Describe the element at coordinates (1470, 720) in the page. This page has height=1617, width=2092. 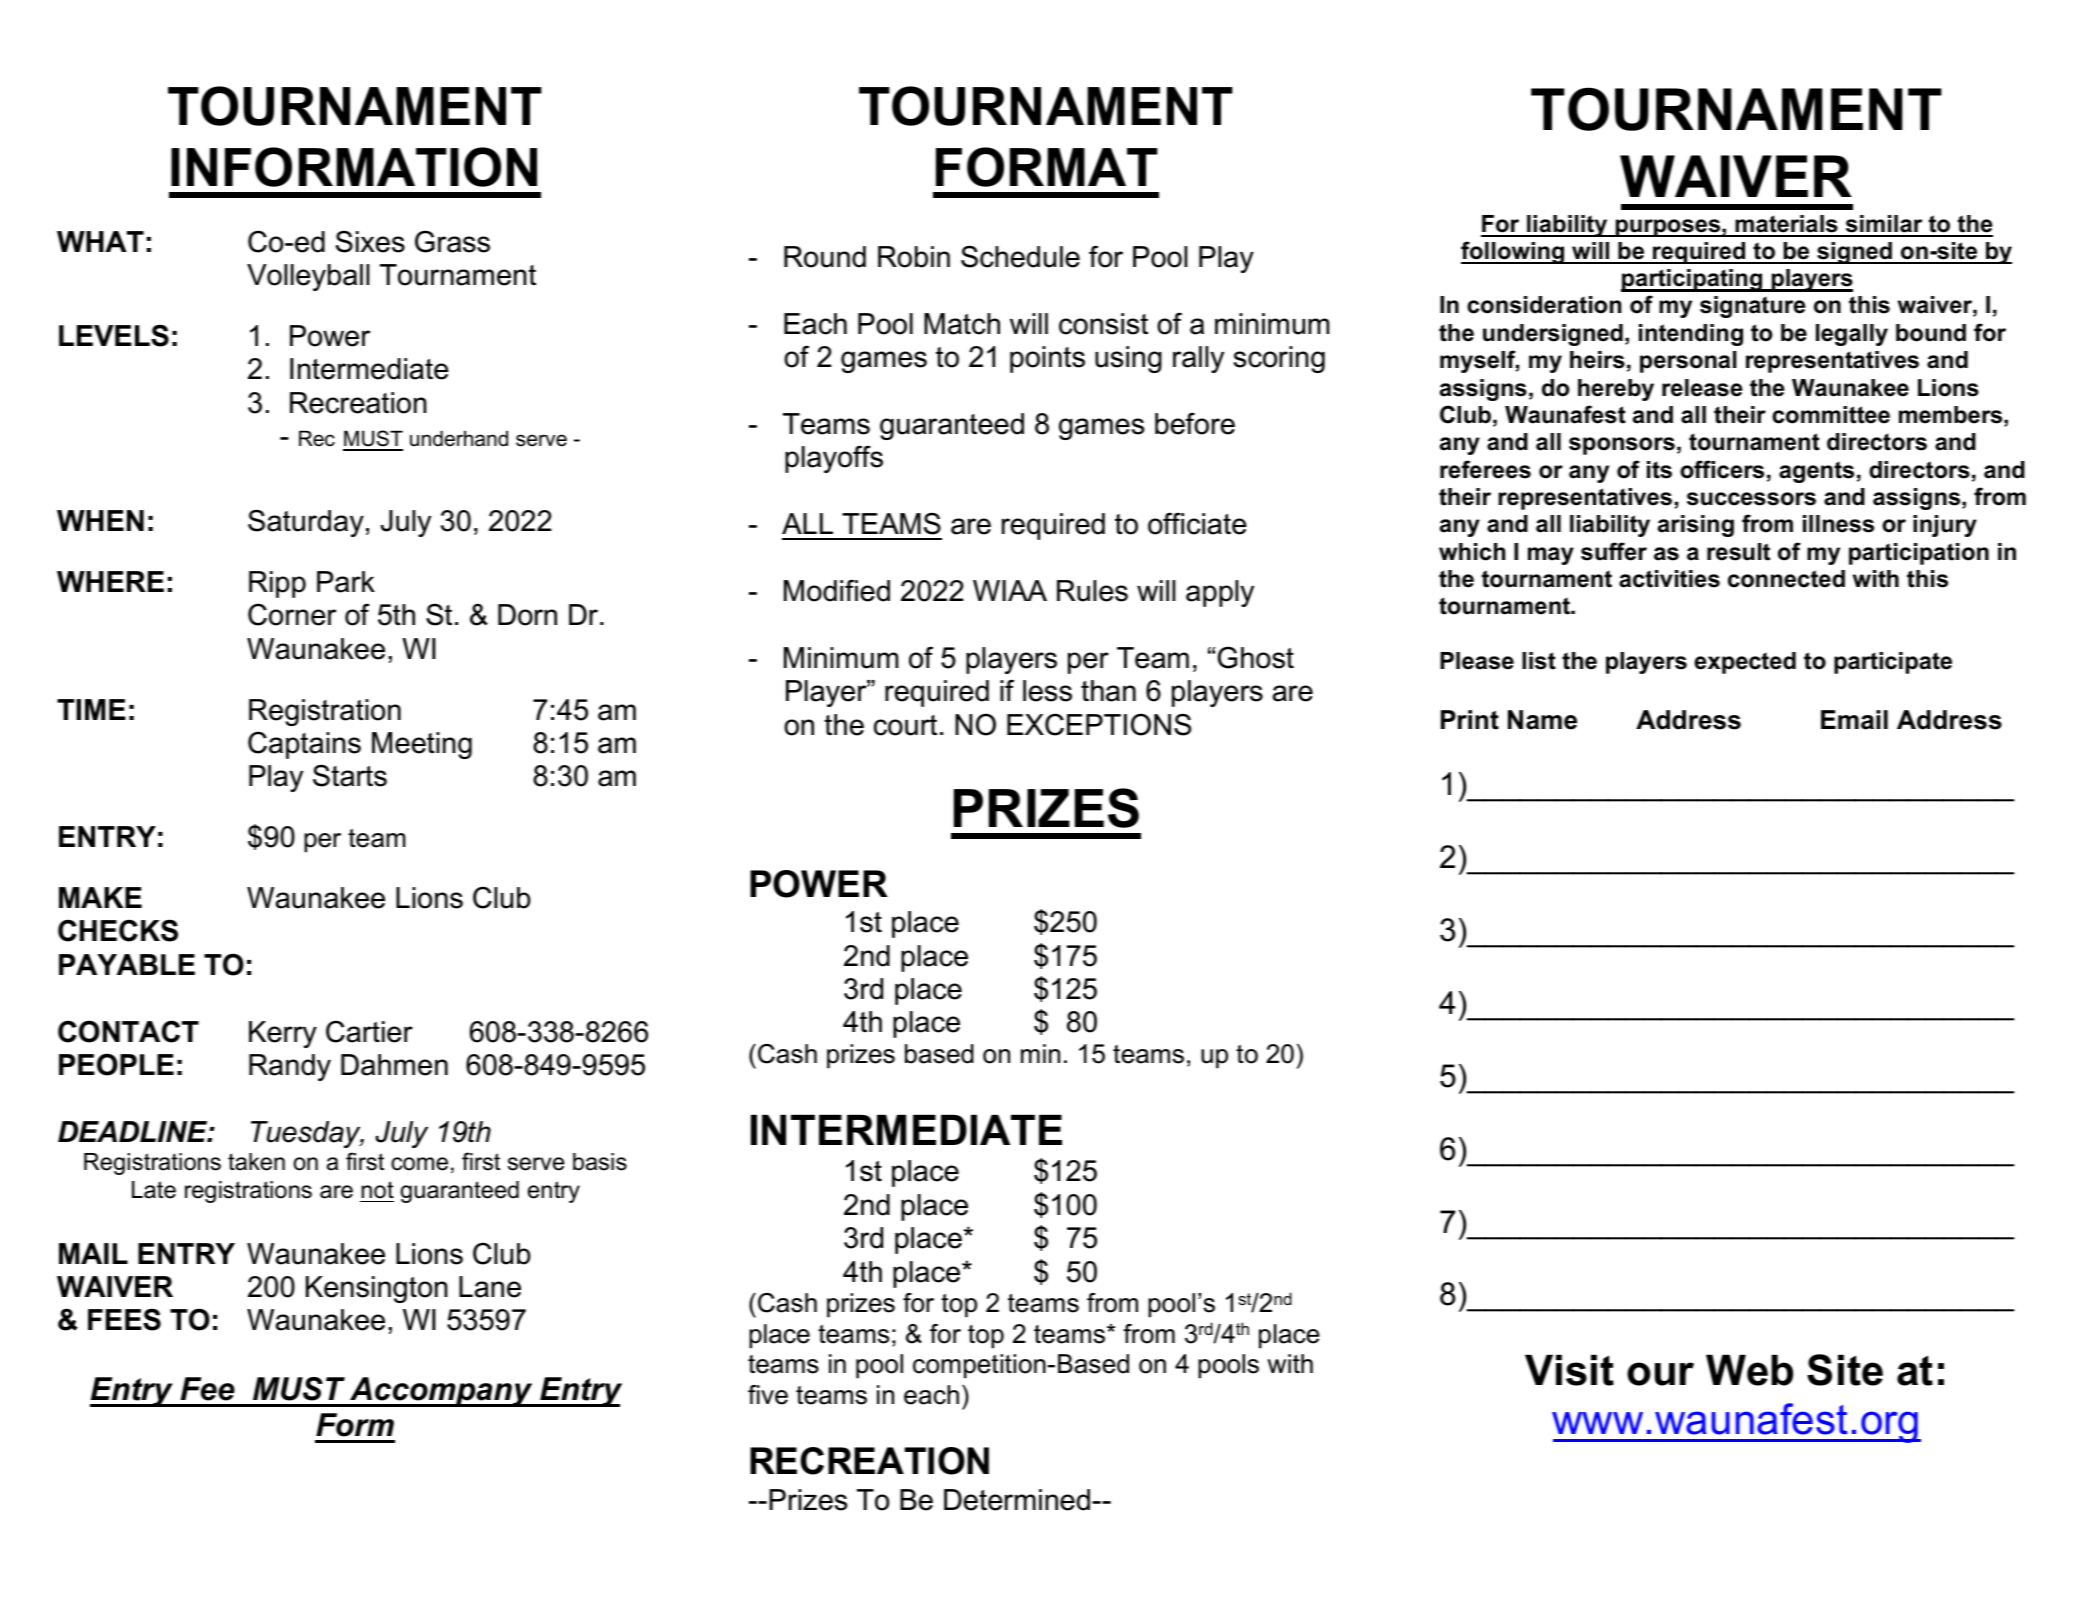
I see `Print` at that location.
